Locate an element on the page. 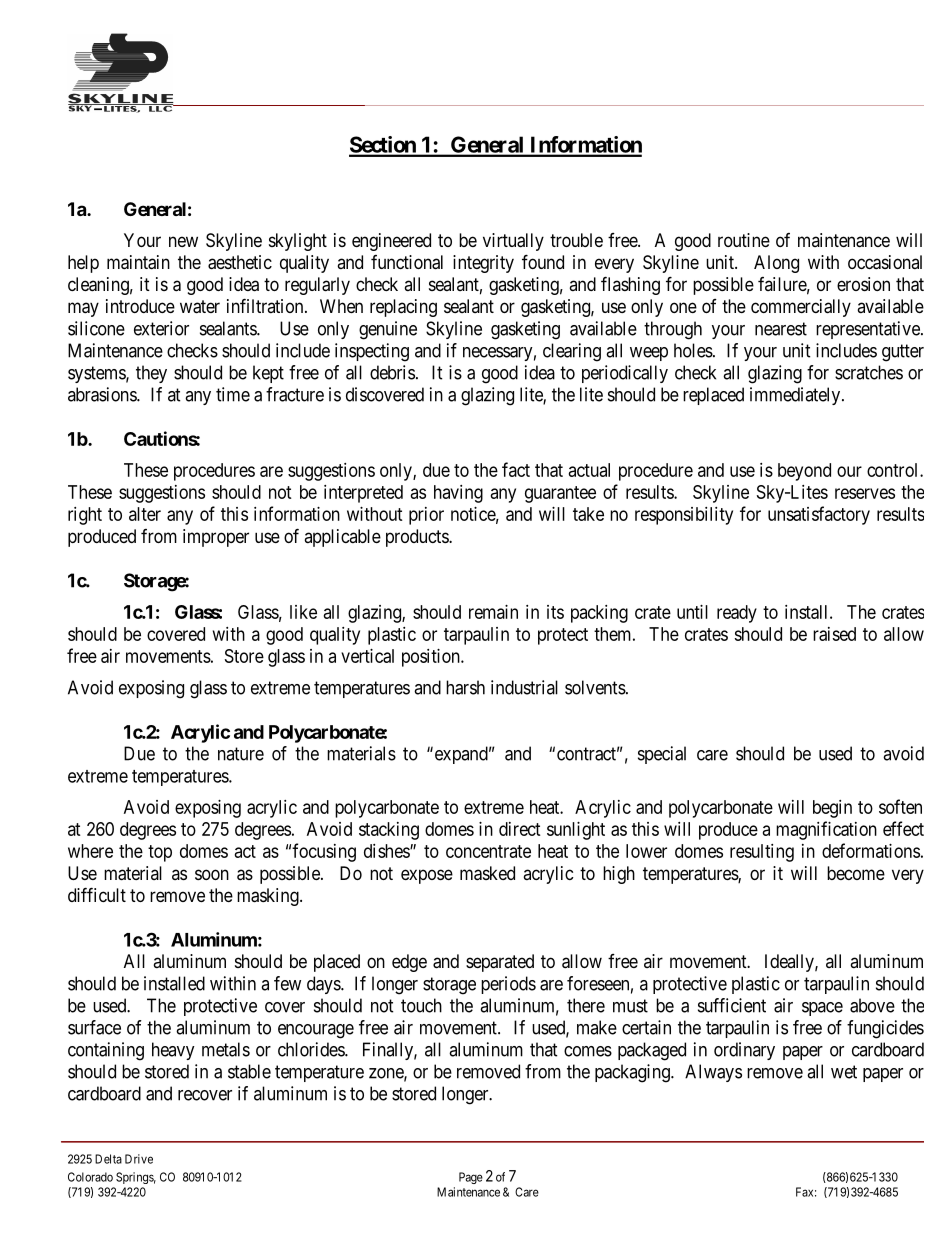  wet is located at coordinates (844, 1072).
